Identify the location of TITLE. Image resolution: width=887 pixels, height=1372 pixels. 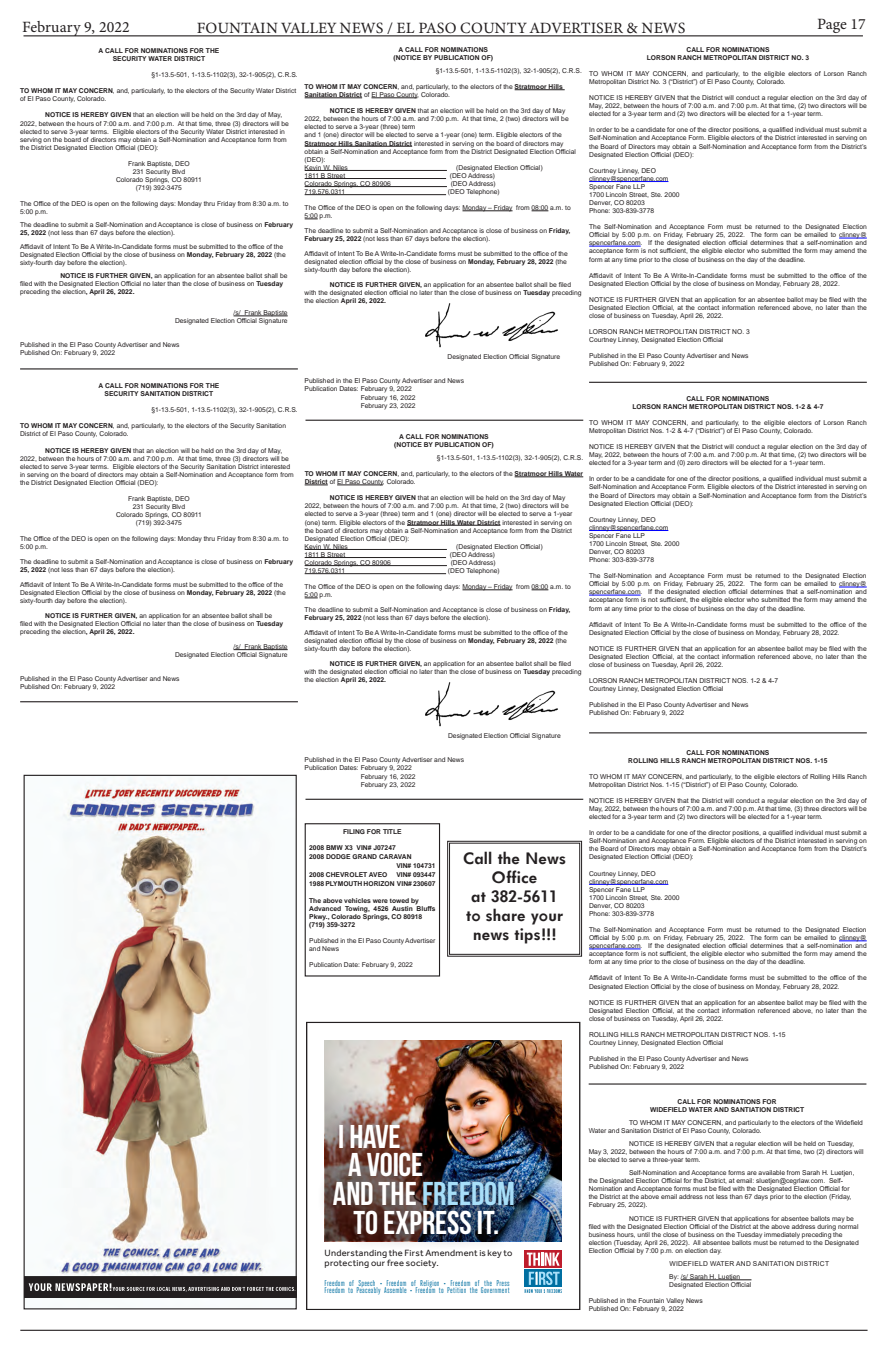
(392, 831).
